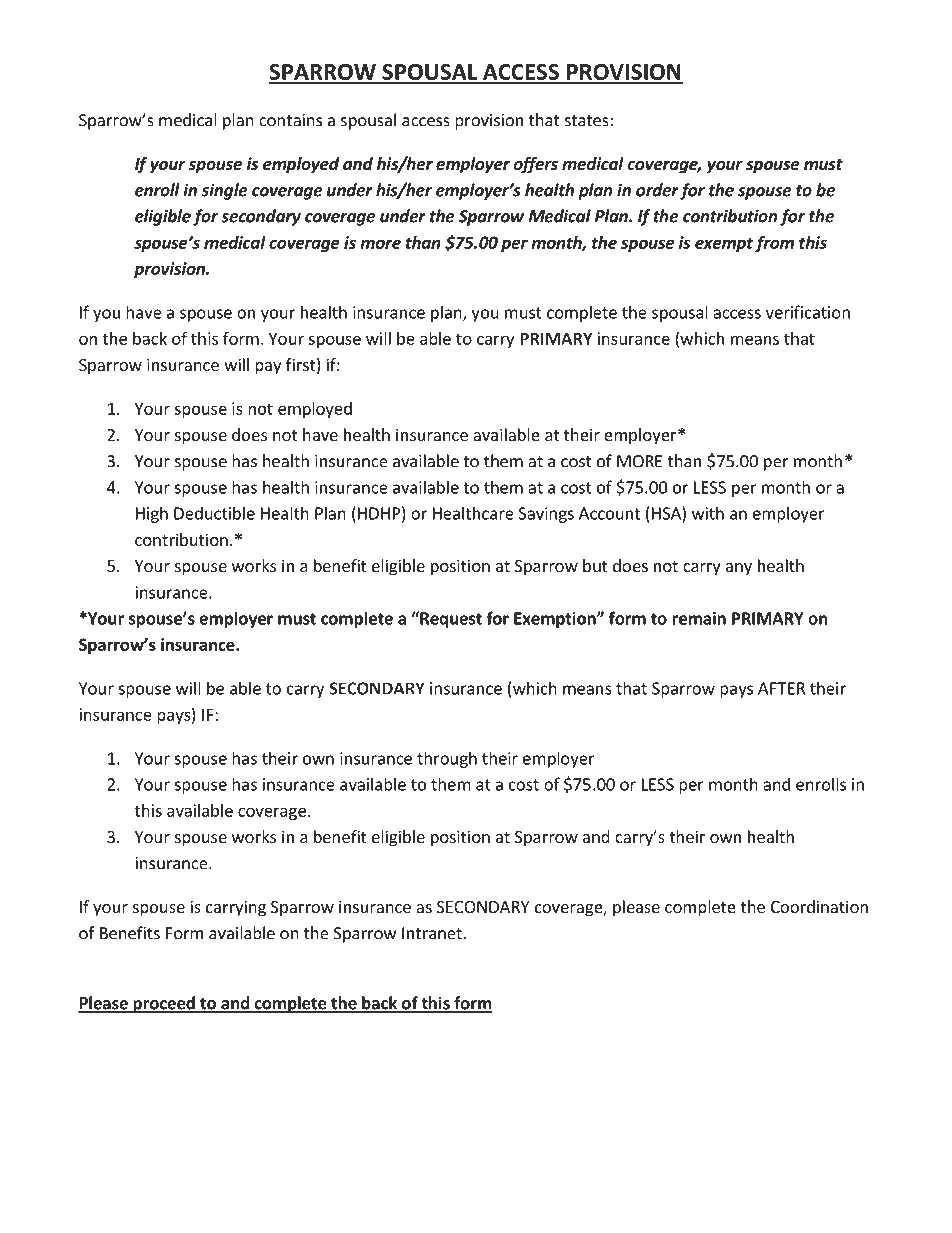 This page has width=952, height=1233. Describe the element at coordinates (819, 906) in the page. I see `Coordination` at that location.
